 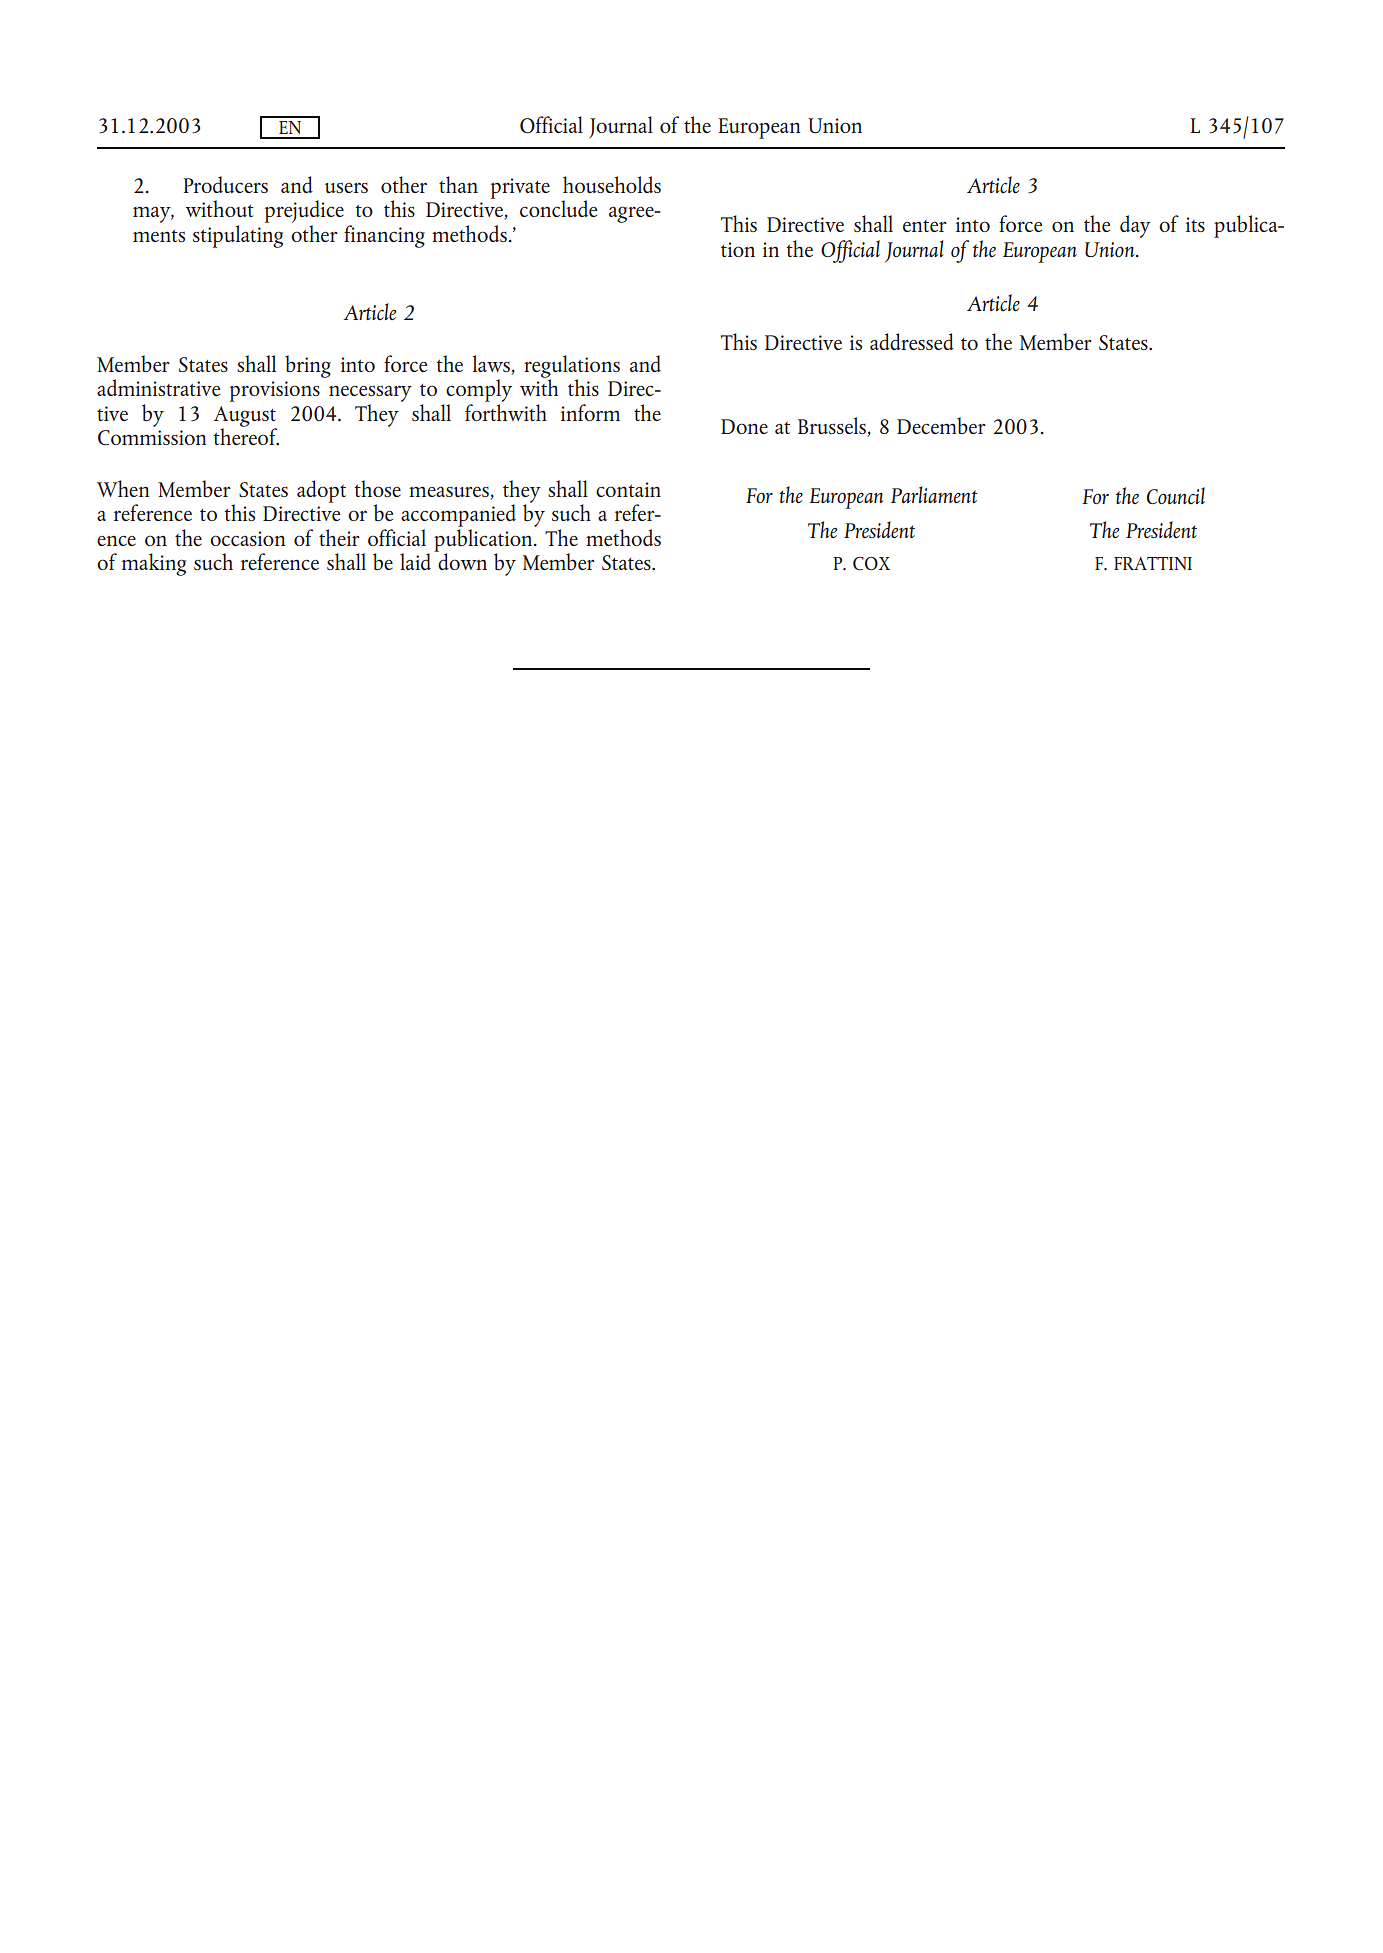 I want to click on FRATTINI, so click(x=1153, y=563).
